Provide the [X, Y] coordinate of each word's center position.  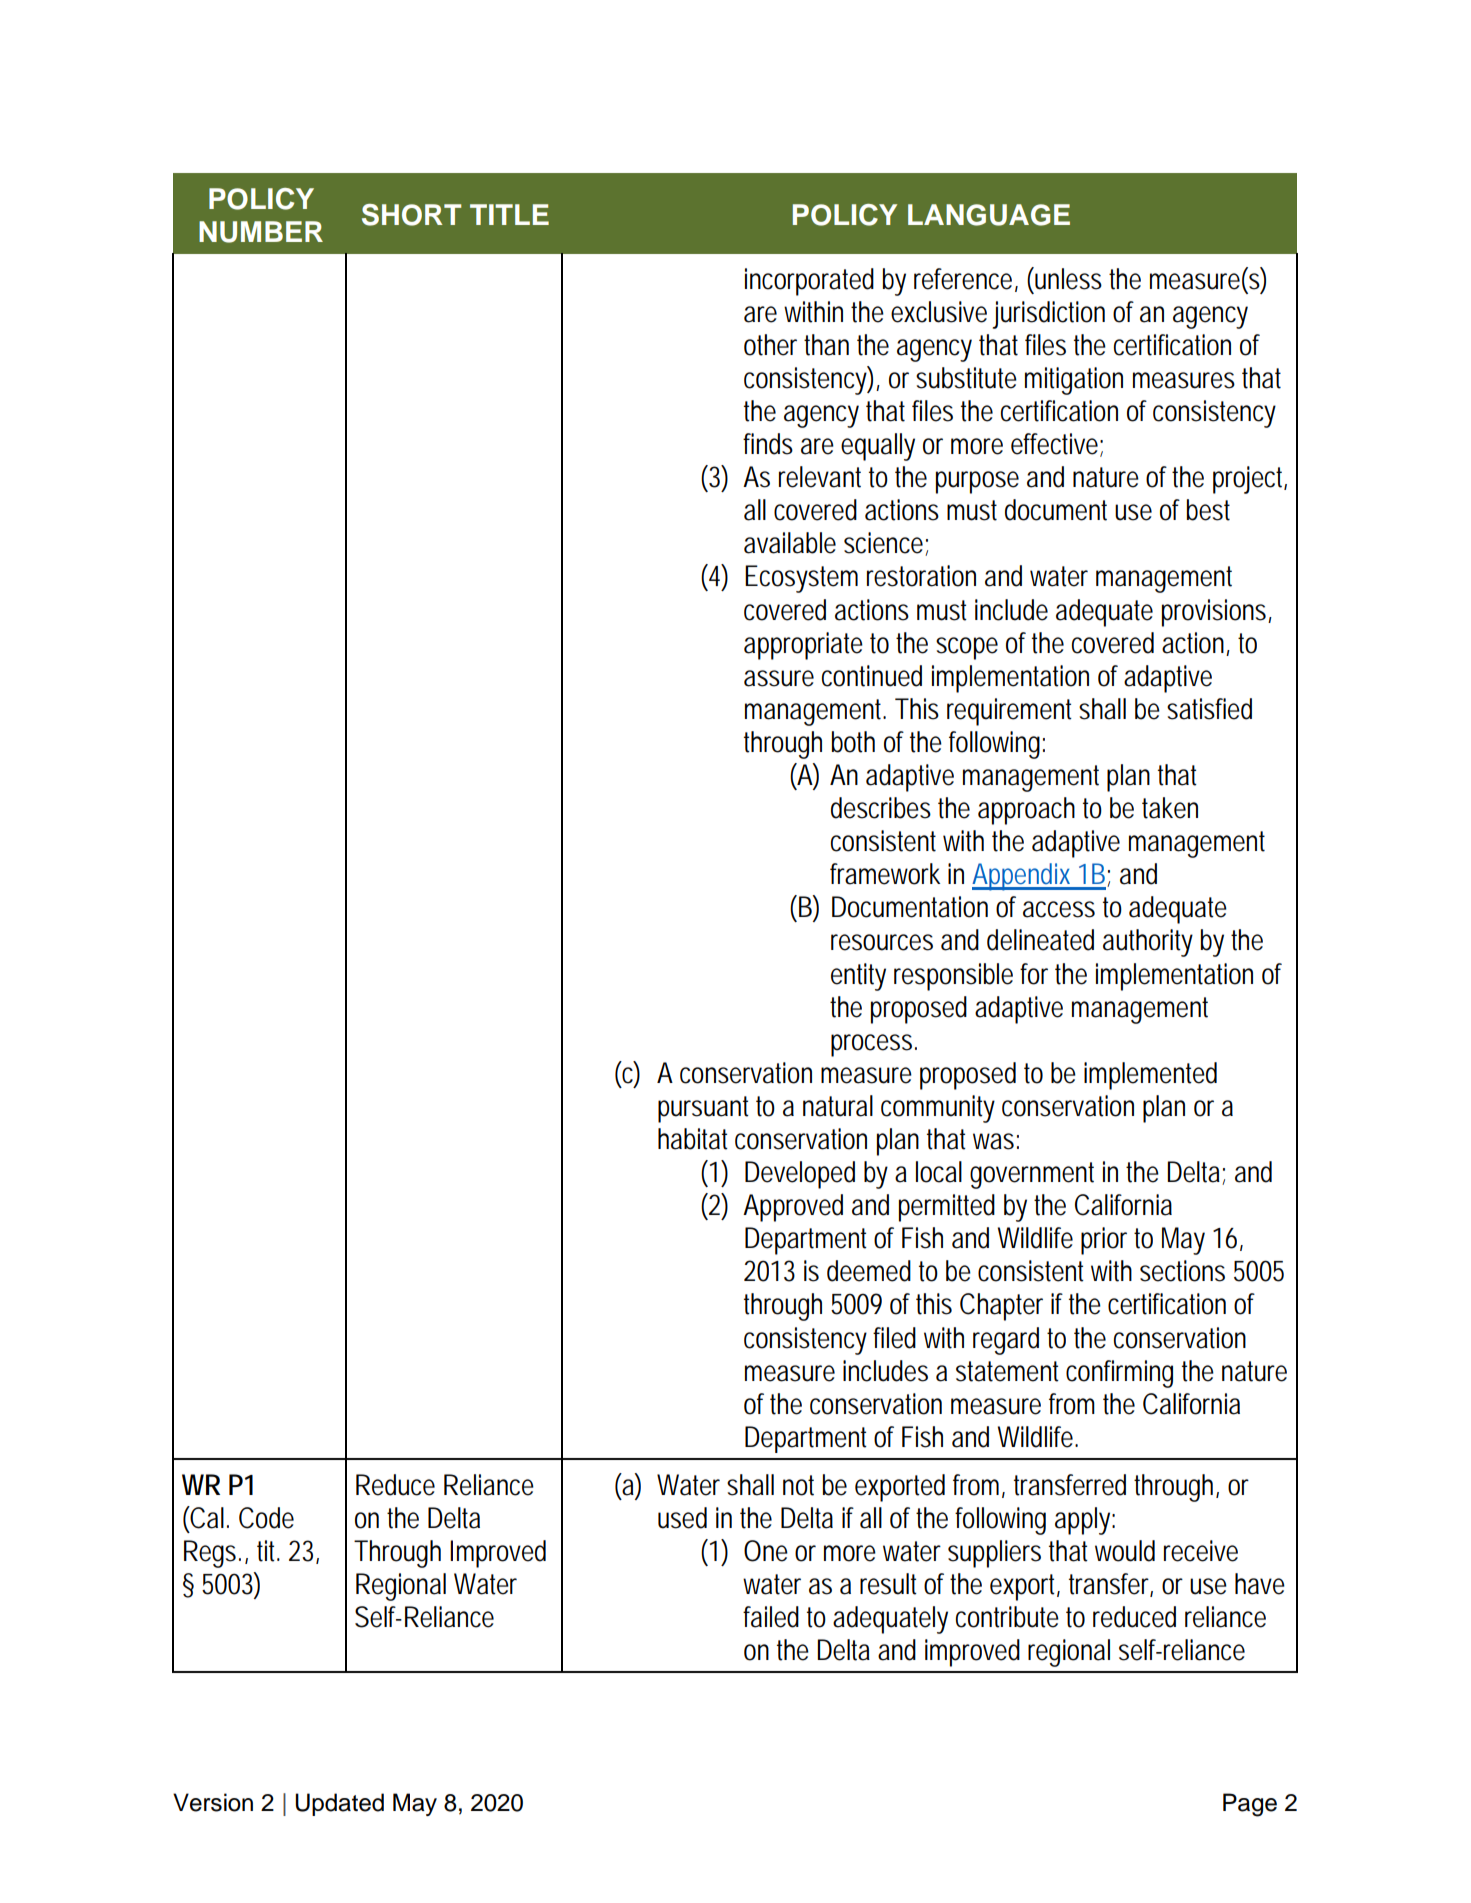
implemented [1150, 1076]
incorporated [809, 282]
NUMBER [261, 232]
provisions [1214, 613]
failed [771, 1617]
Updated [339, 1804]
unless [1067, 278]
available [790, 543]
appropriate [803, 646]
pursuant [703, 1109]
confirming [1119, 1374]
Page [1250, 1805]
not [798, 1485]
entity [858, 977]
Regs [210, 1554]
